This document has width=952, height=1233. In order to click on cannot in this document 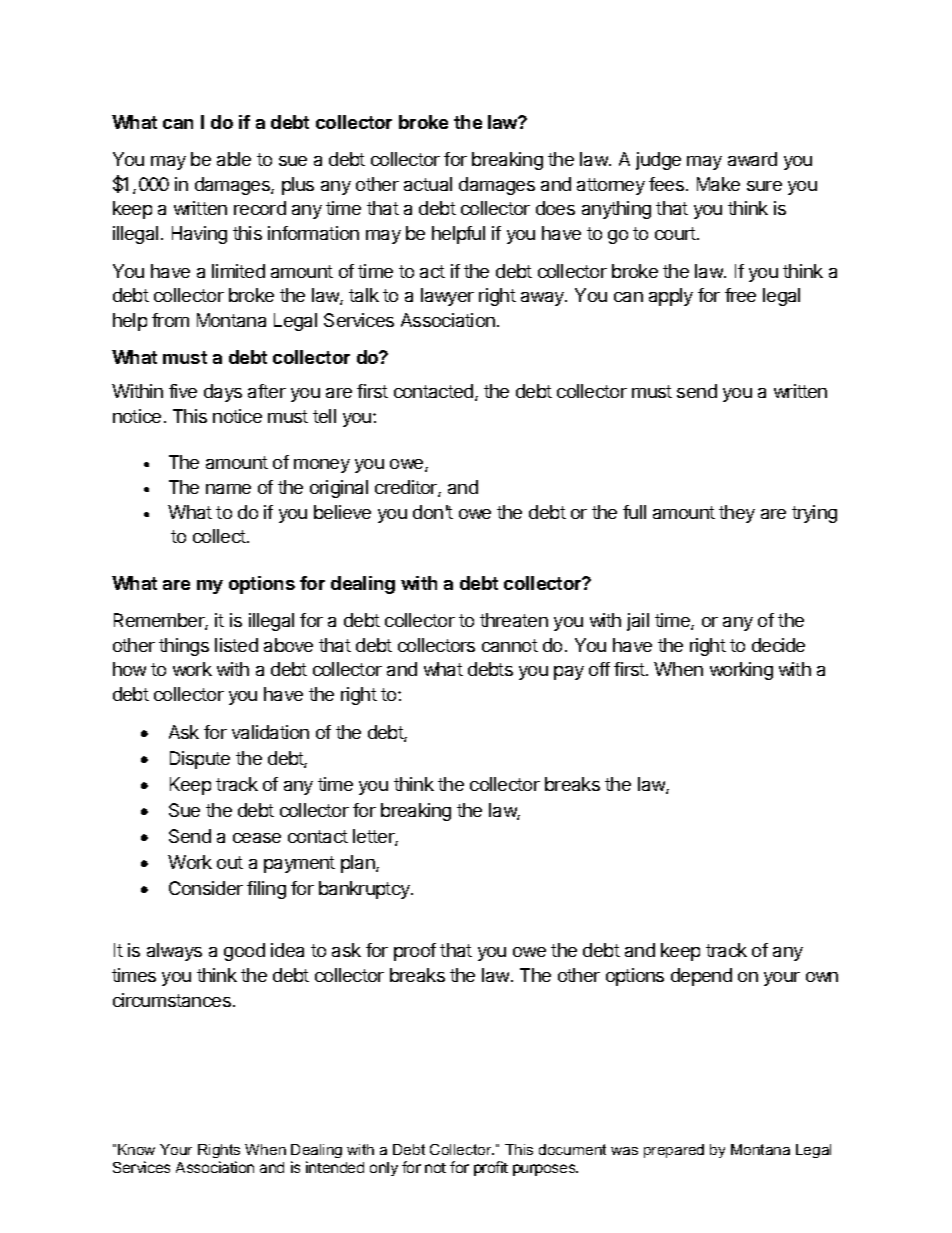, I will do `click(510, 645)`.
